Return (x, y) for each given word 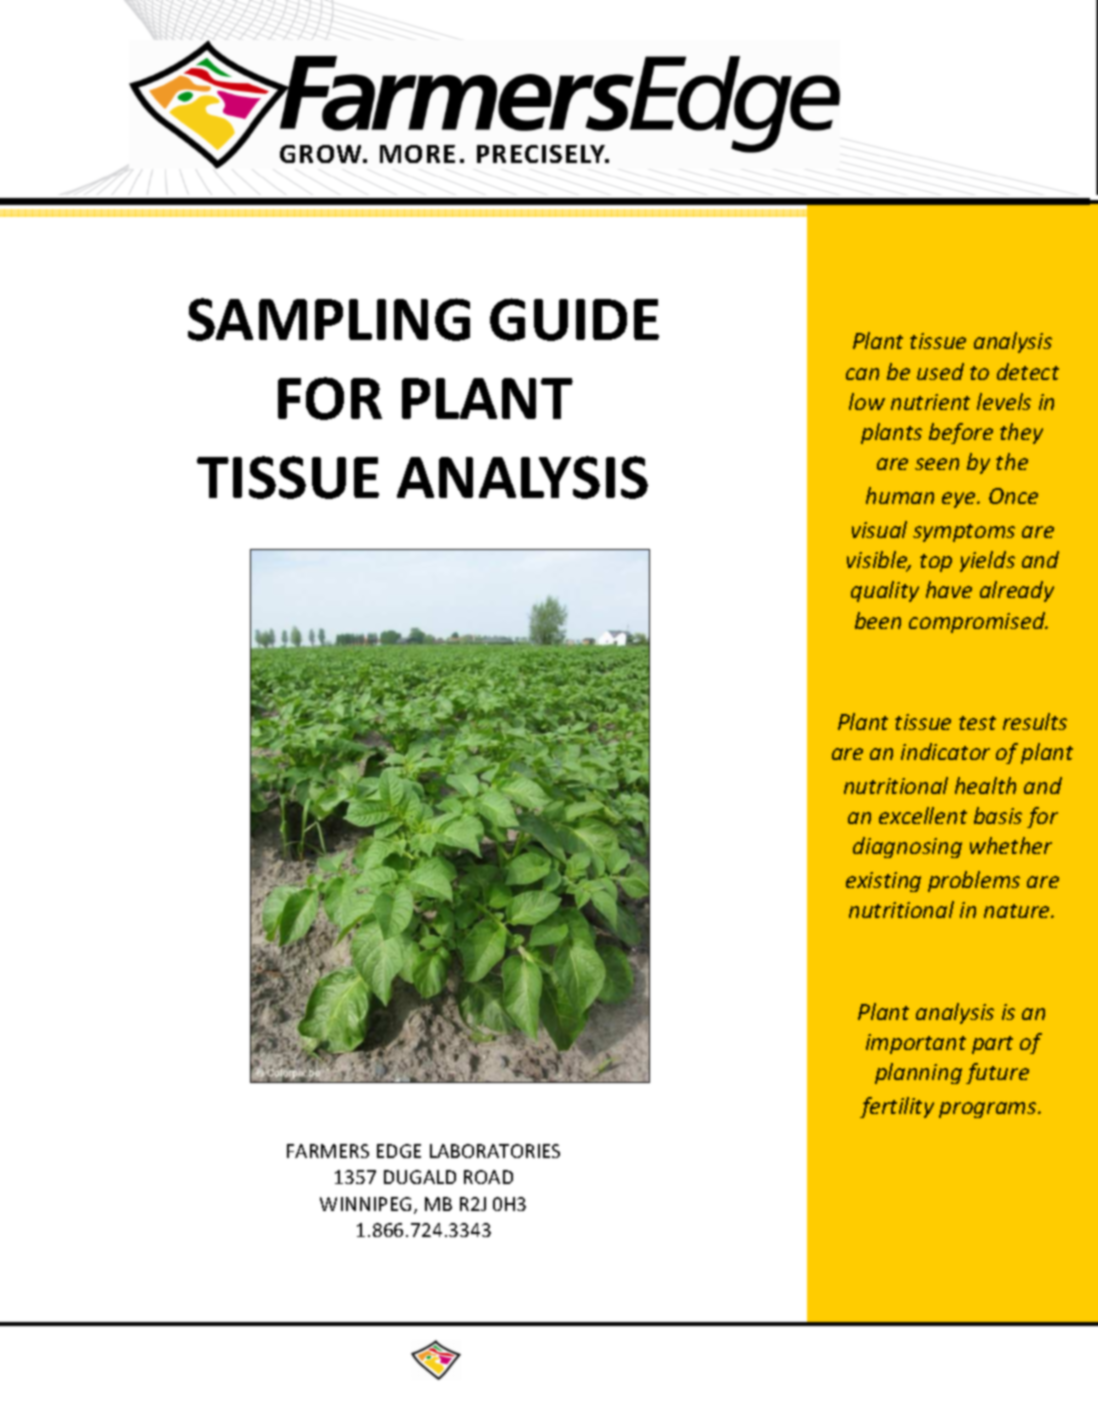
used (940, 371)
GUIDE (574, 319)
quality (885, 591)
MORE (417, 154)
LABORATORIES (495, 1151)
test (977, 723)
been (878, 620)
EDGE (399, 1151)
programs (989, 1110)
